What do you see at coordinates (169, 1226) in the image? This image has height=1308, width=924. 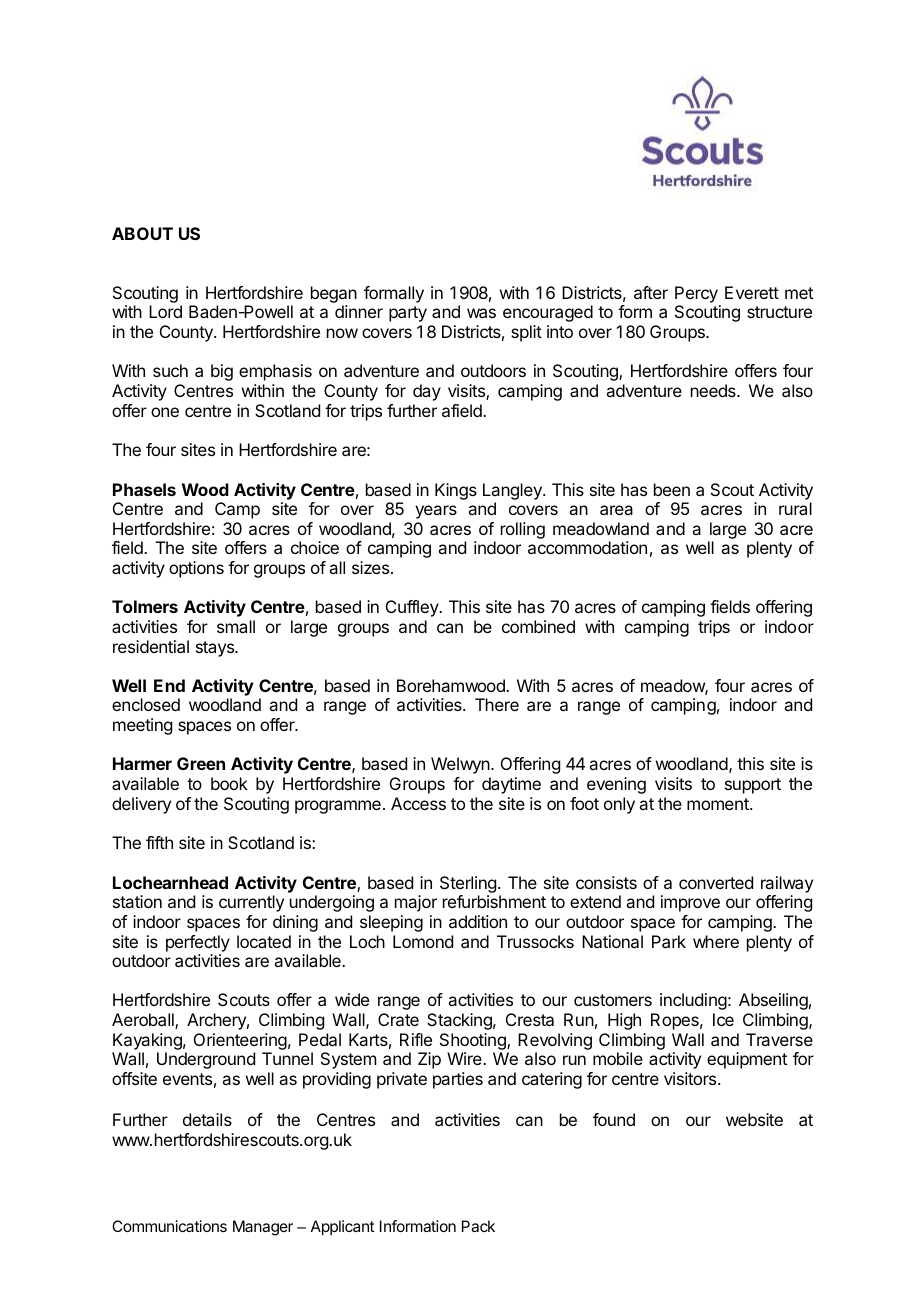 I see `Communications` at bounding box center [169, 1226].
